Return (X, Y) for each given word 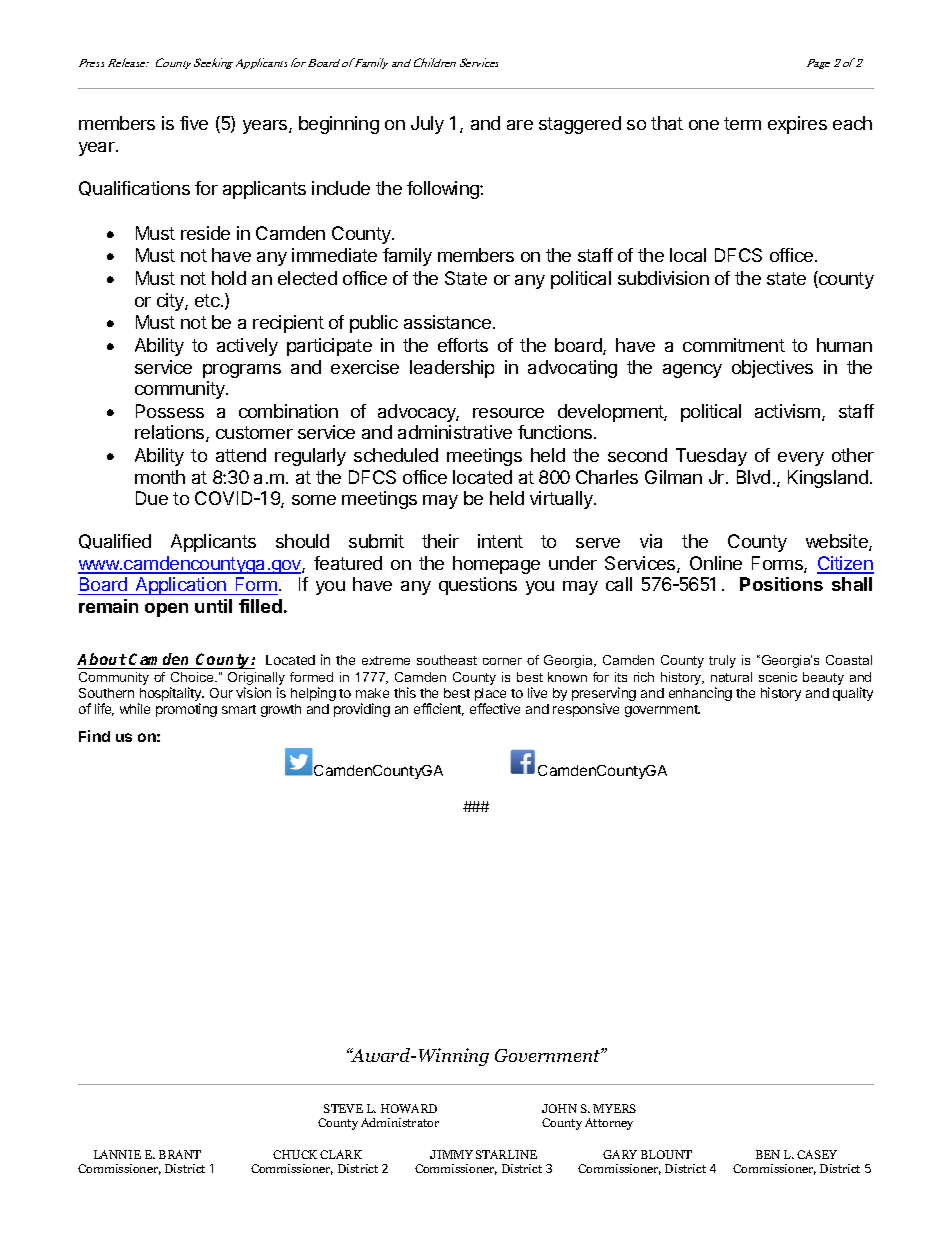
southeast (447, 660)
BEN (768, 1154)
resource (508, 413)
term (742, 123)
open (166, 610)
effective (495, 708)
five (194, 123)
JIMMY (451, 1154)
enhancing (700, 694)
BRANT (180, 1154)
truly (722, 661)
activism (789, 412)
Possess (170, 411)
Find (94, 736)
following (444, 190)
